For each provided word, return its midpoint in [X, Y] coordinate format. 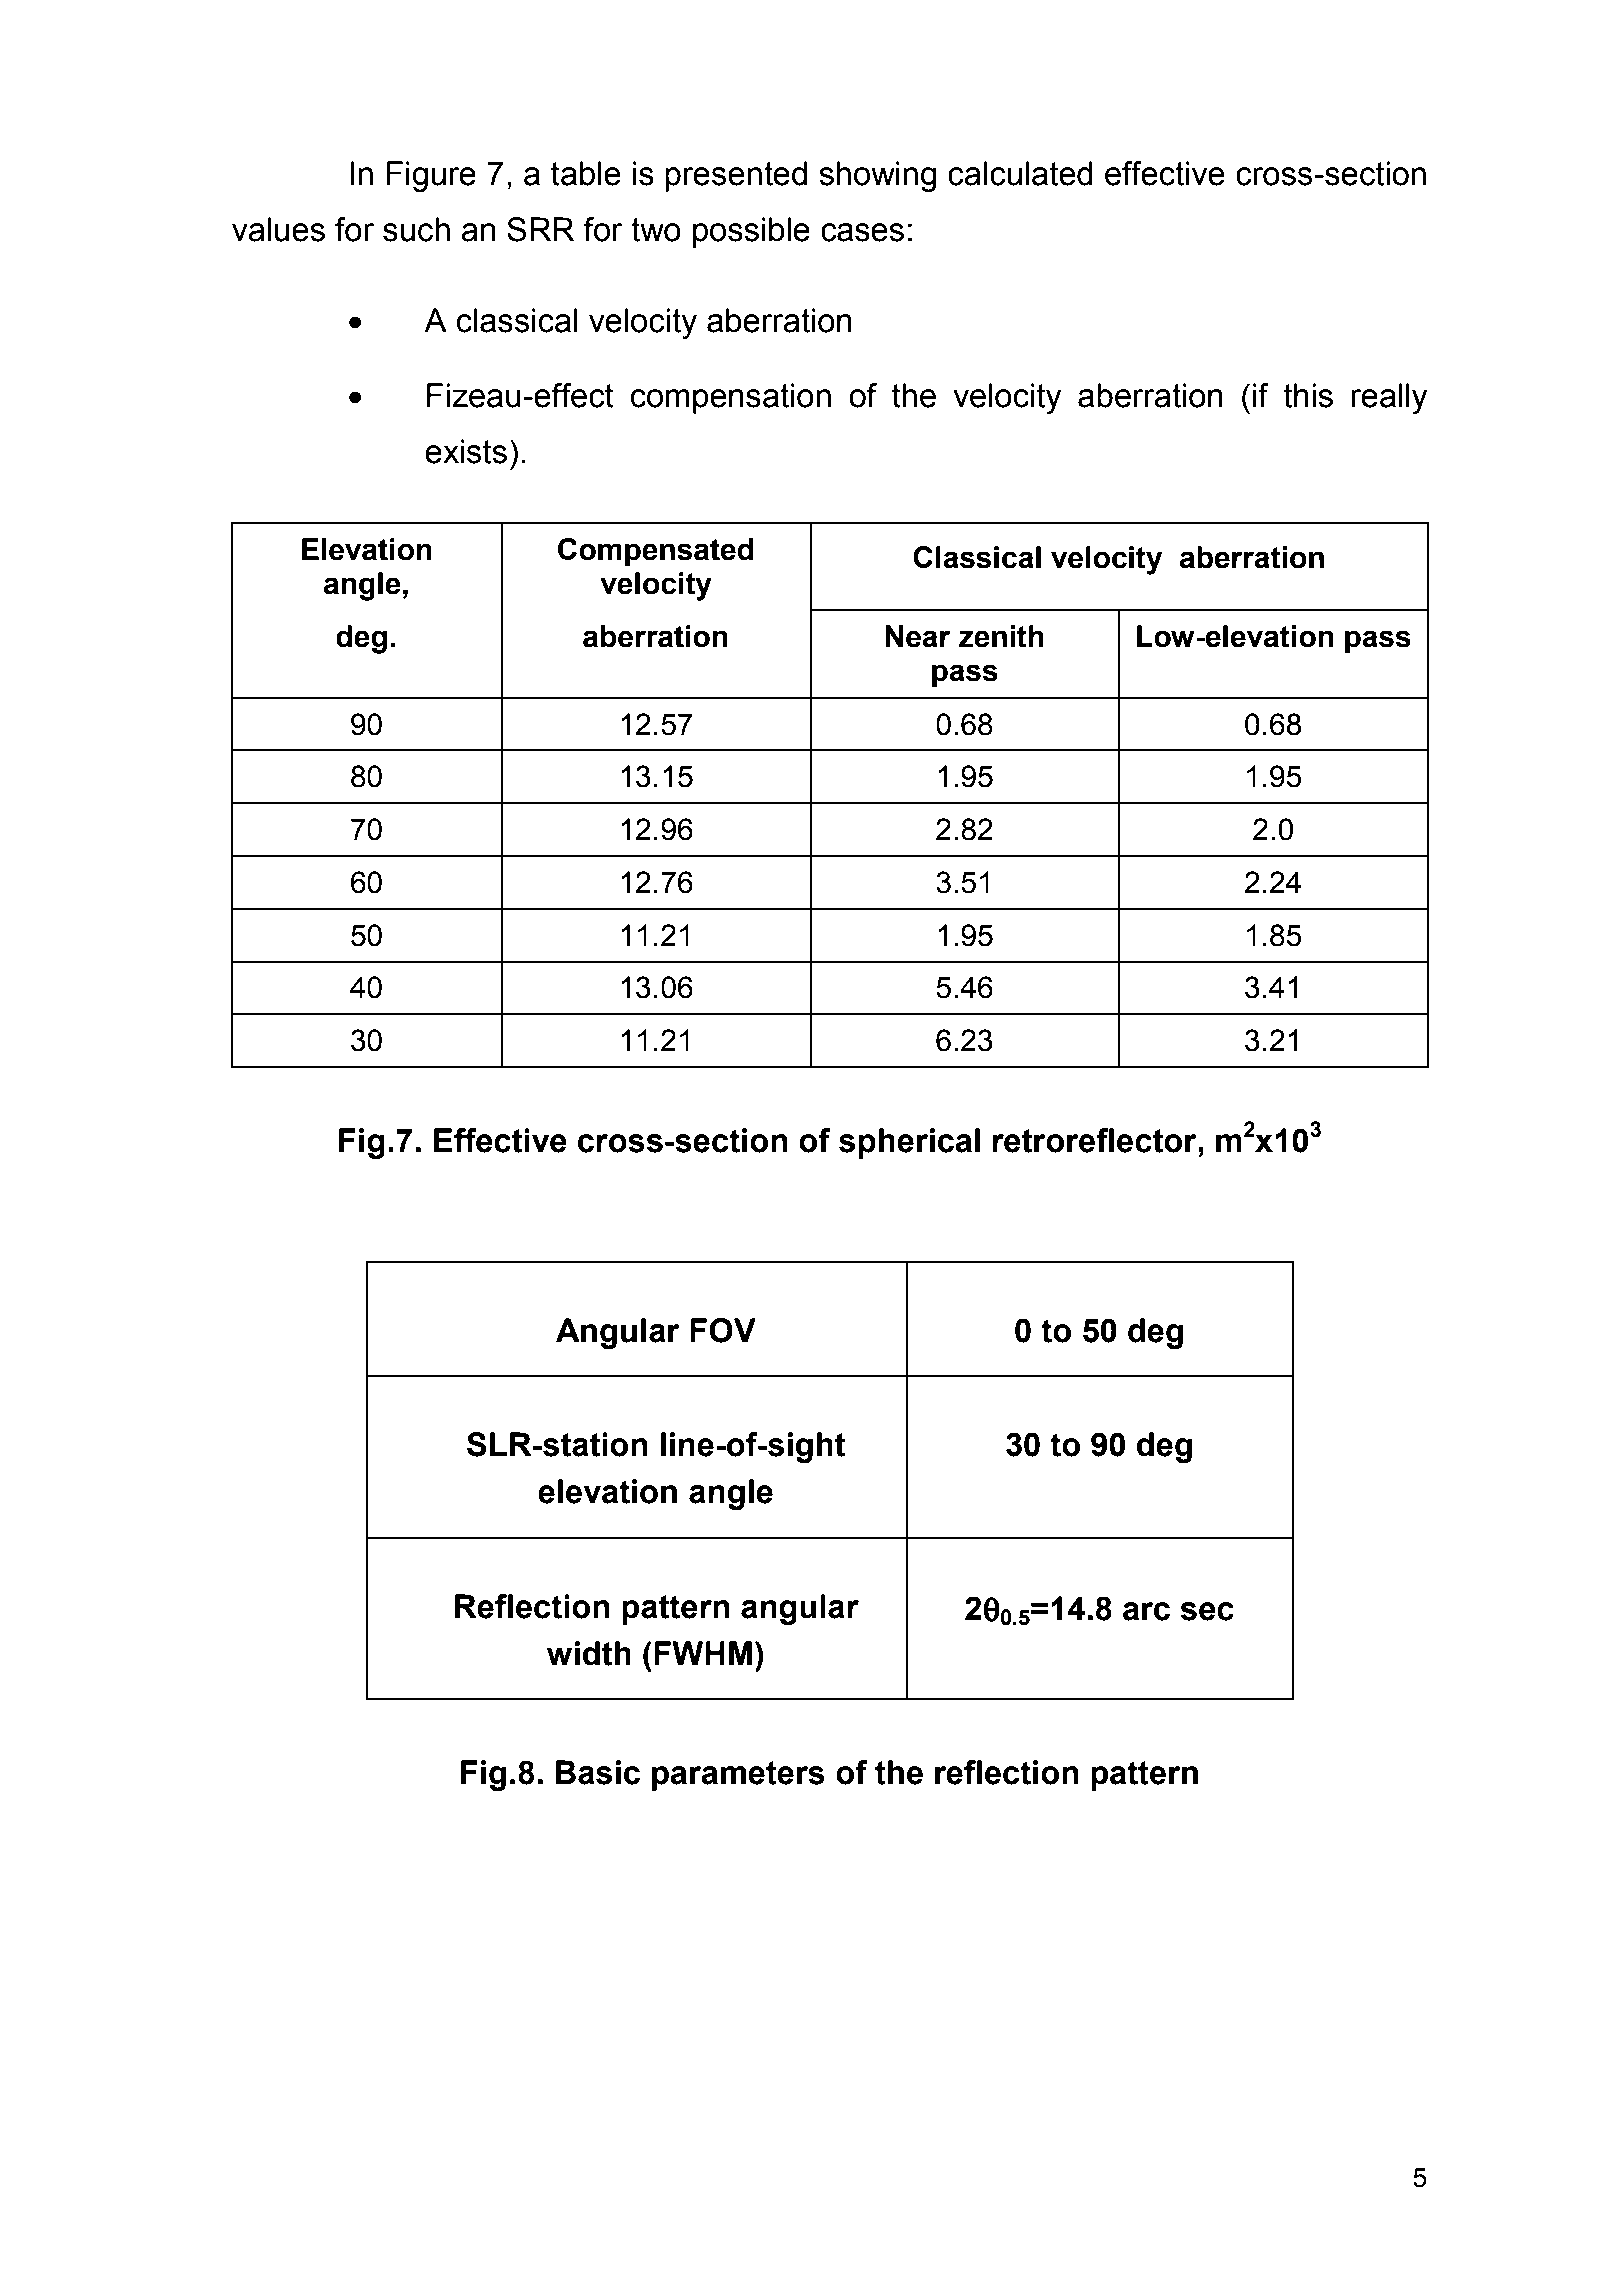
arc [1146, 1611]
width [589, 1653]
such [416, 229]
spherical [909, 1143]
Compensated [656, 552]
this [1308, 395]
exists [466, 451]
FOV [723, 1330]
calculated [1020, 173]
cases [862, 232]
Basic [598, 1772]
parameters [738, 1776]
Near [918, 636]
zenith [1001, 636]
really [1389, 398]
